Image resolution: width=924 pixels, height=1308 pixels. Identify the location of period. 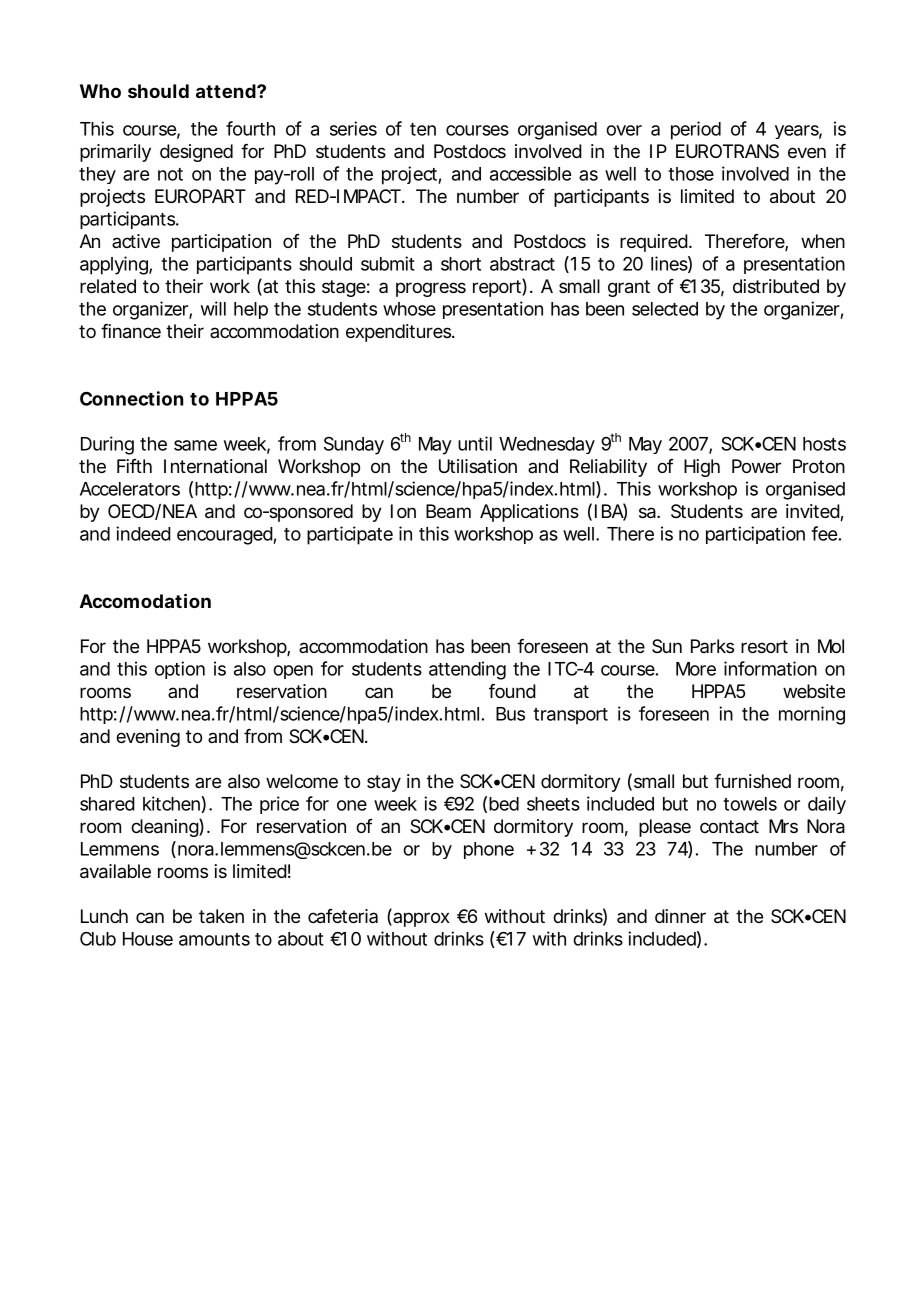
(696, 130).
